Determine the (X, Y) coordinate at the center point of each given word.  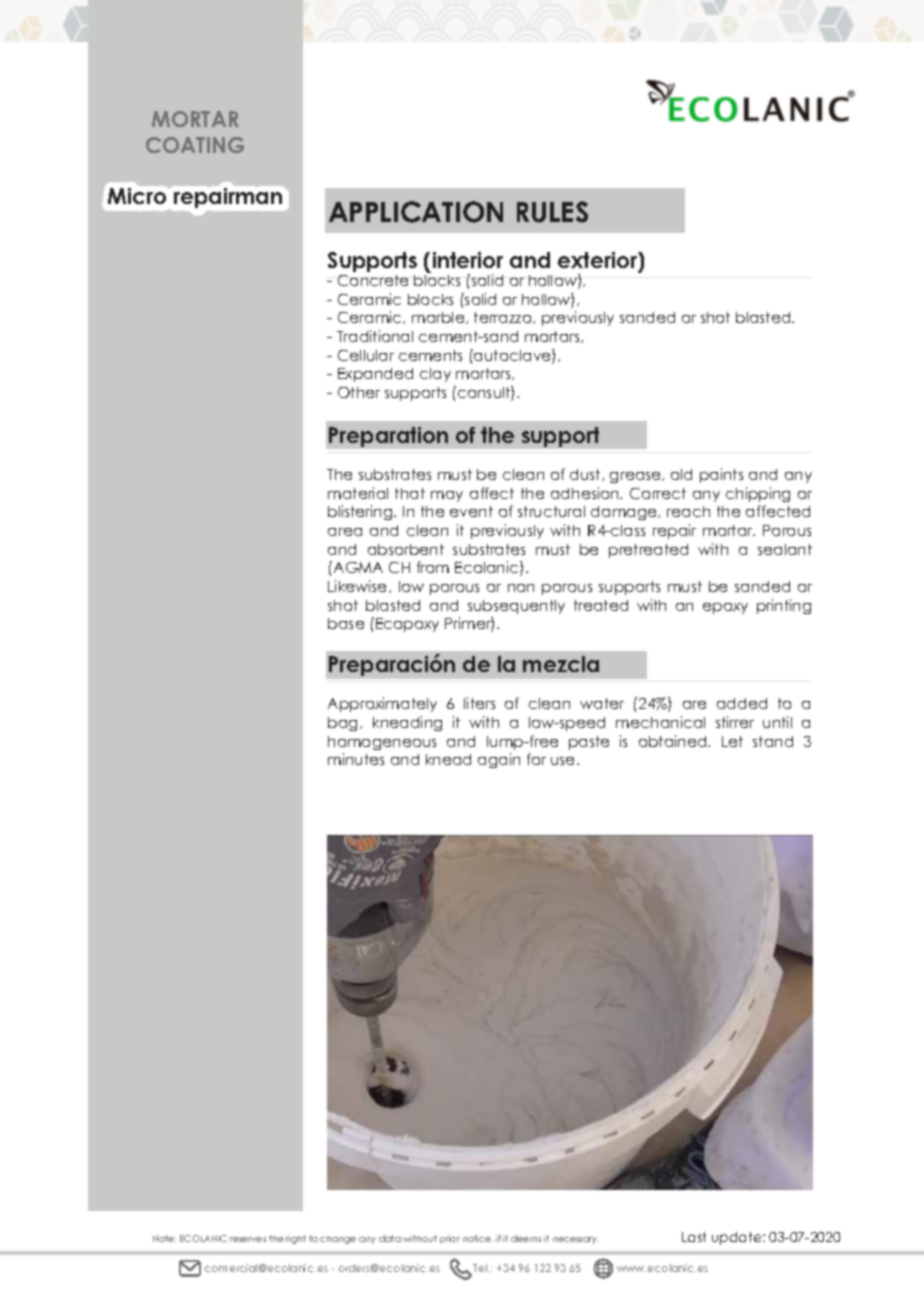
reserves (248, 1239)
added (742, 703)
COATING (195, 145)
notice (478, 1238)
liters (479, 703)
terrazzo (504, 318)
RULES (552, 212)
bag (344, 724)
